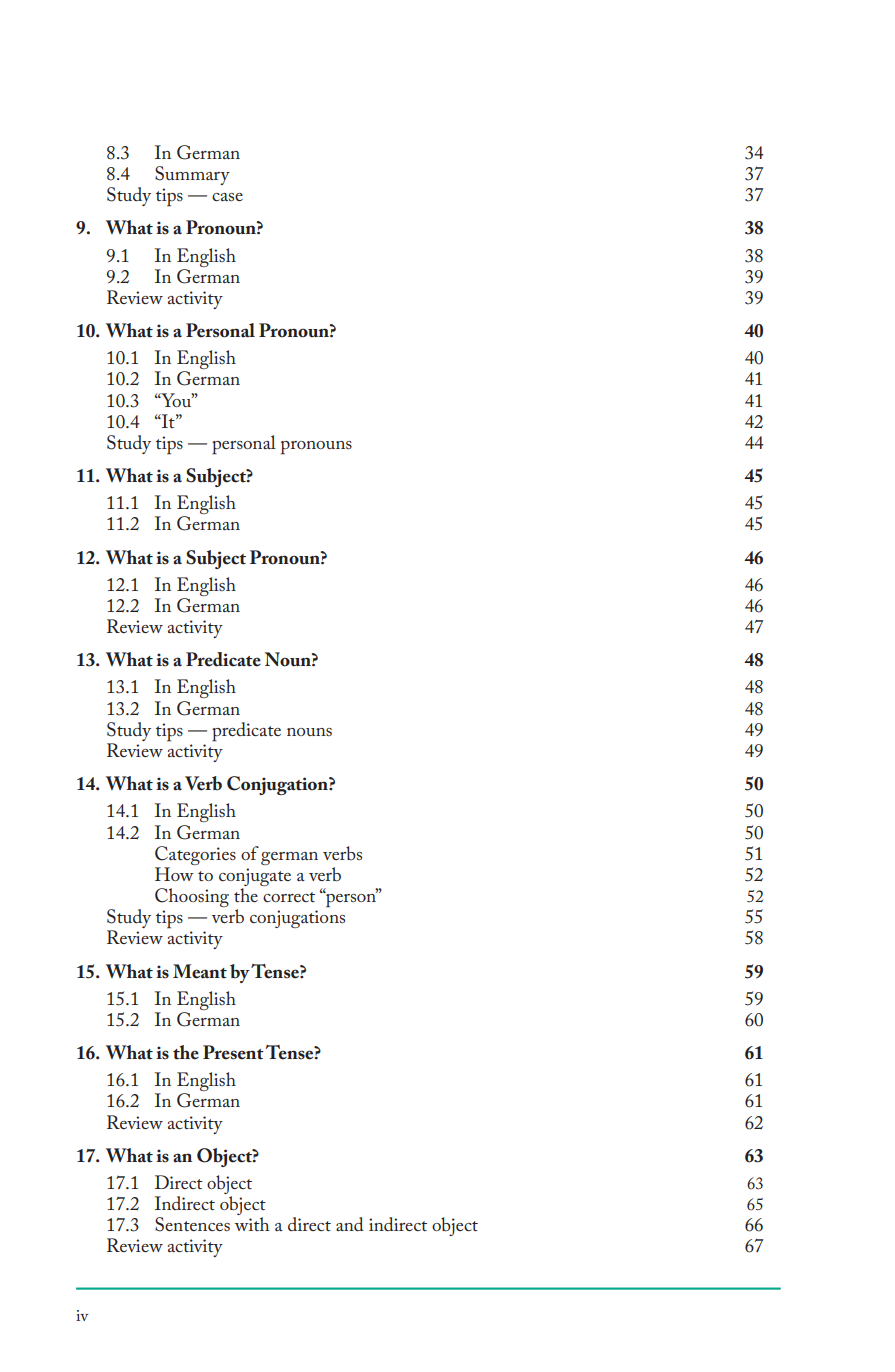  What do you see at coordinates (233, 1052) in the image?
I see `Present` at bounding box center [233, 1052].
